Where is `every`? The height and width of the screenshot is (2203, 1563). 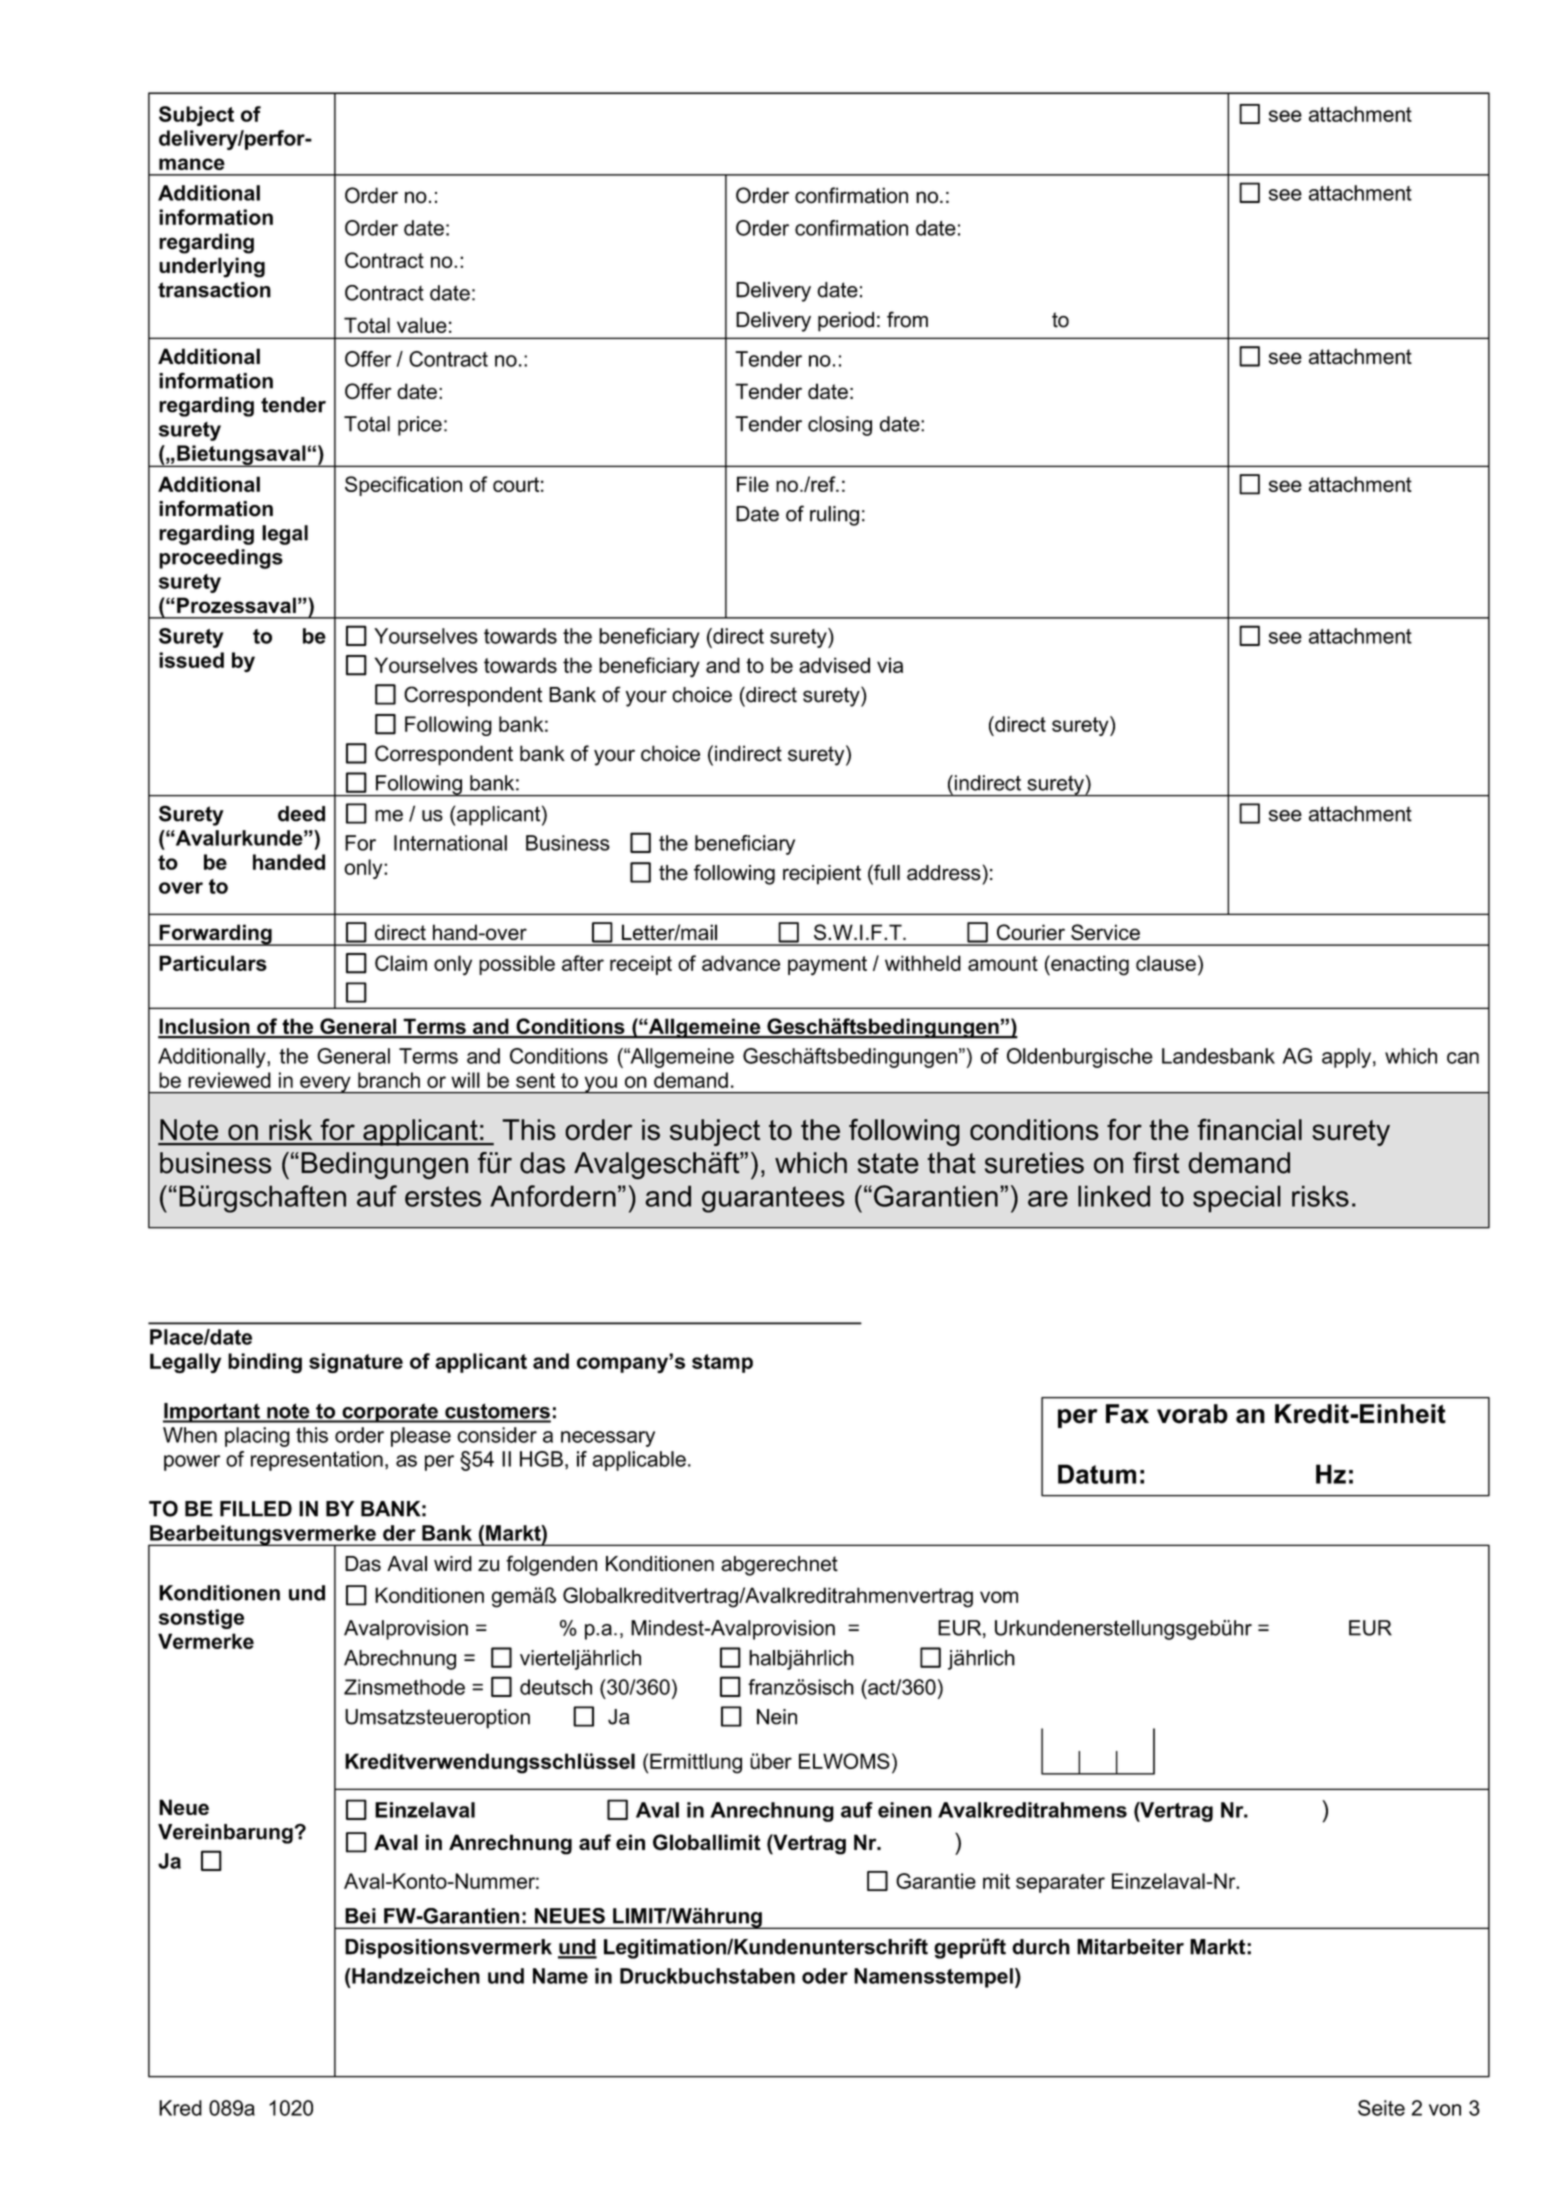
every is located at coordinates (325, 1085).
